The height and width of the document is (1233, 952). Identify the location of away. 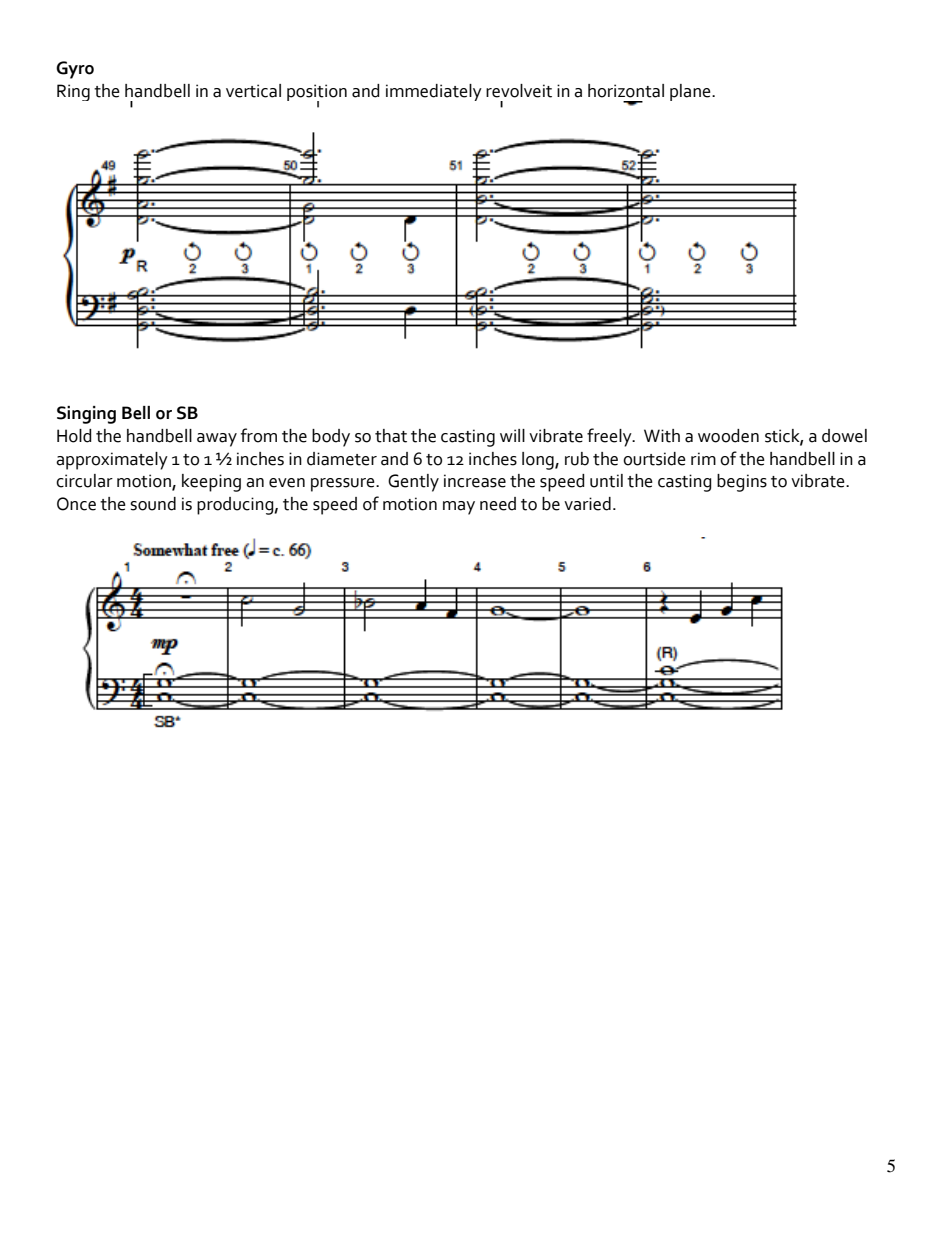
(217, 440).
